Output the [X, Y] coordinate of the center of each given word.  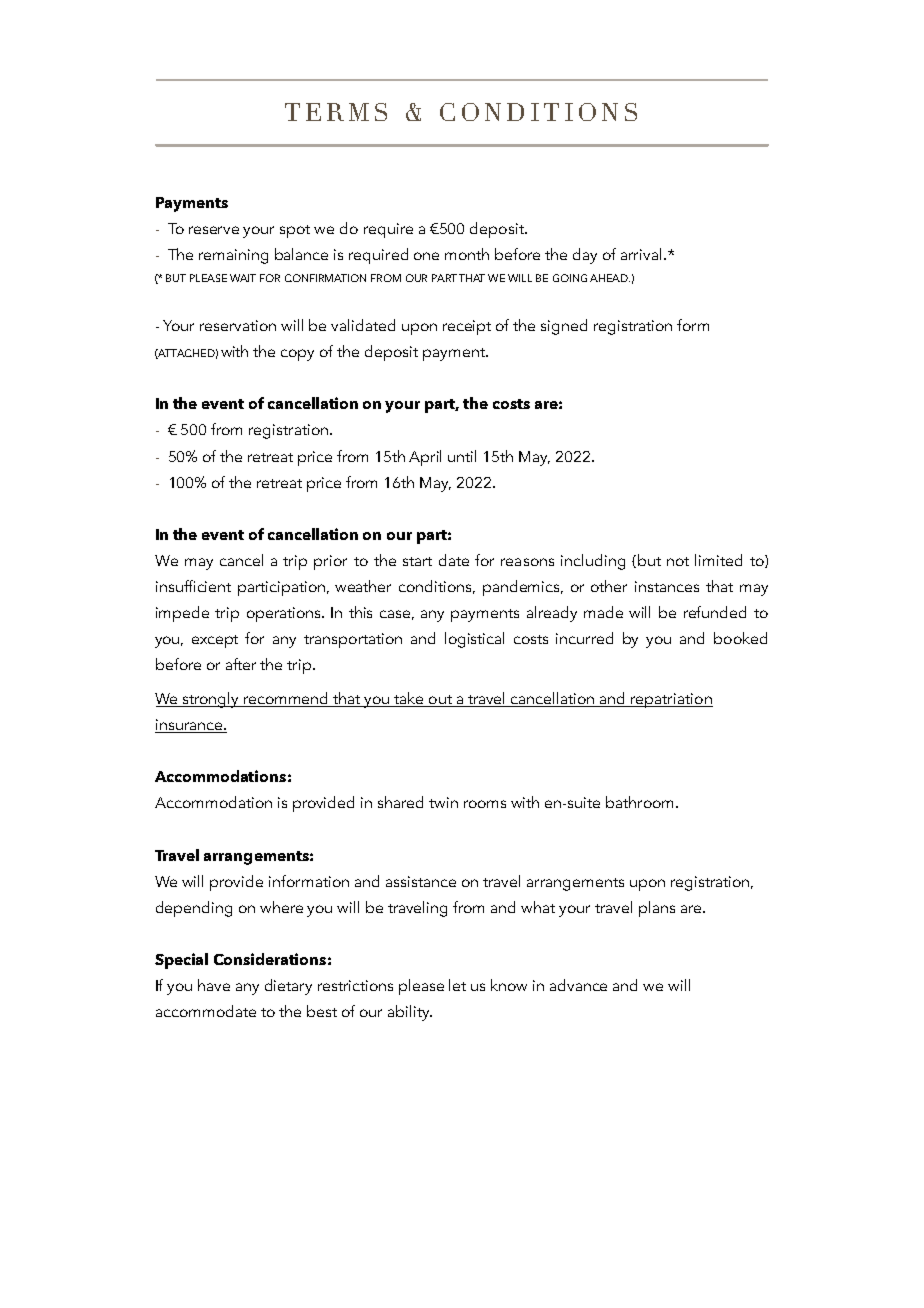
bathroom [641, 802]
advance [578, 985]
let [457, 985]
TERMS [336, 112]
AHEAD [610, 278]
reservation [238, 325]
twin [443, 802]
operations [285, 614]
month [467, 254]
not [678, 561]
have [214, 985]
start [417, 561]
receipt [467, 327]
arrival [643, 254]
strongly [211, 700]
